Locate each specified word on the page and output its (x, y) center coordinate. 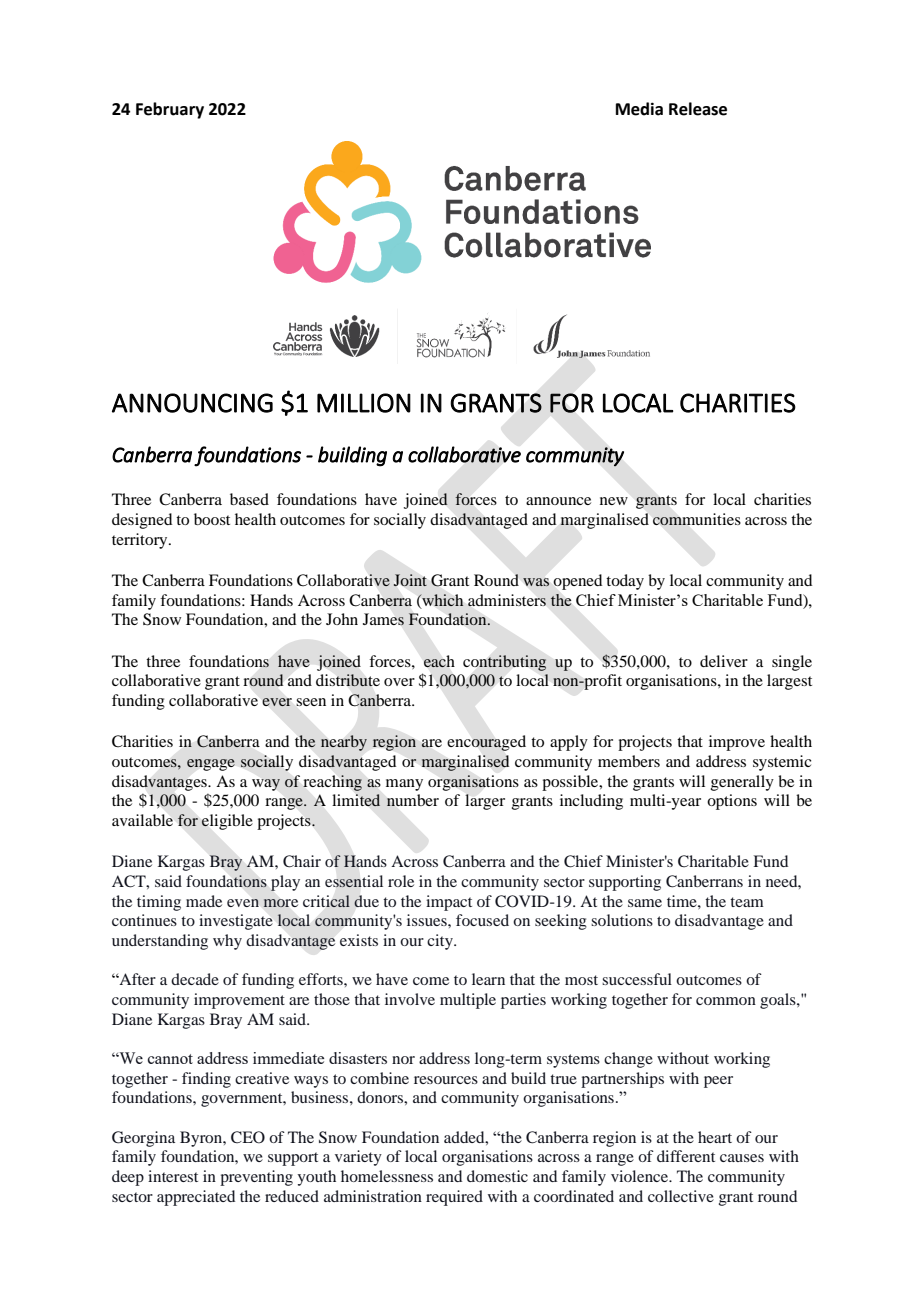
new (614, 501)
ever (277, 702)
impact (449, 903)
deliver (724, 661)
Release (698, 109)
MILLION (364, 403)
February (170, 110)
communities (697, 519)
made (204, 901)
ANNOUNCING (192, 403)
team (747, 902)
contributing (504, 663)
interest (173, 1176)
